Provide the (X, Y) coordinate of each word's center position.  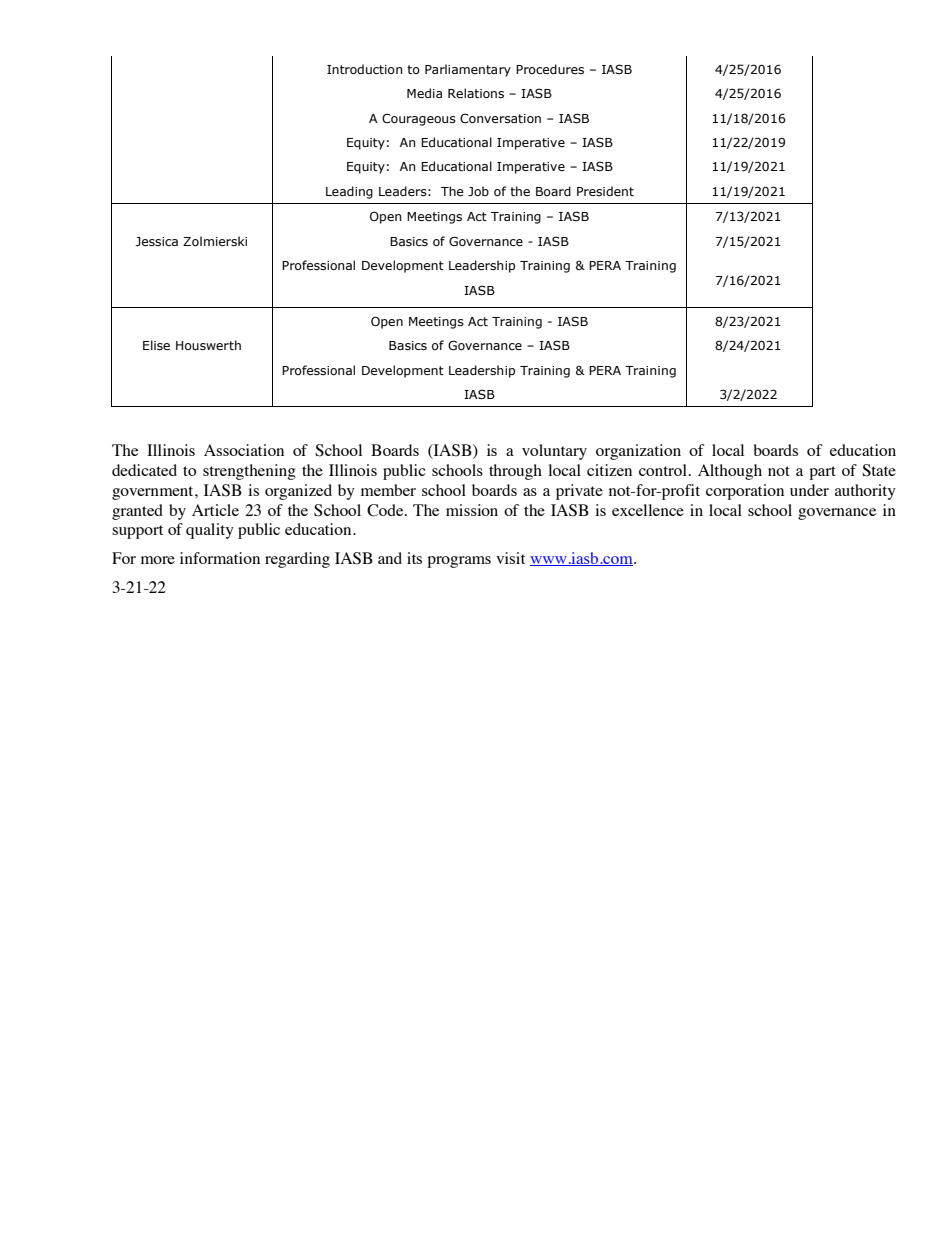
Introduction (365, 69)
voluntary (554, 452)
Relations (476, 93)
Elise (156, 345)
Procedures (550, 69)
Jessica (157, 241)
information (220, 558)
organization (638, 452)
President (605, 191)
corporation (745, 492)
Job (478, 191)
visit (510, 558)
